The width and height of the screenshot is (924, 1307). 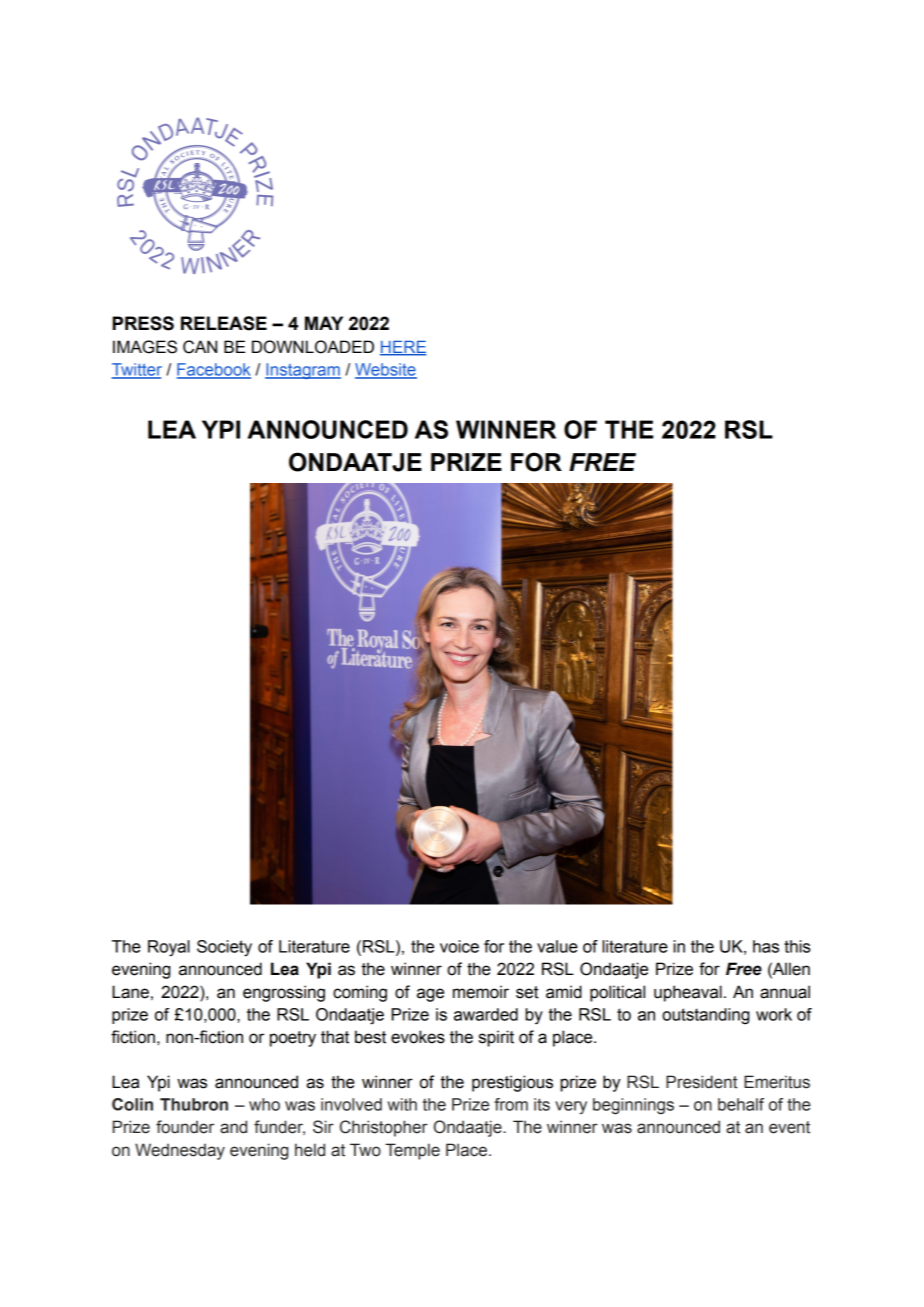 What do you see at coordinates (511, 1104) in the screenshot?
I see `from` at bounding box center [511, 1104].
